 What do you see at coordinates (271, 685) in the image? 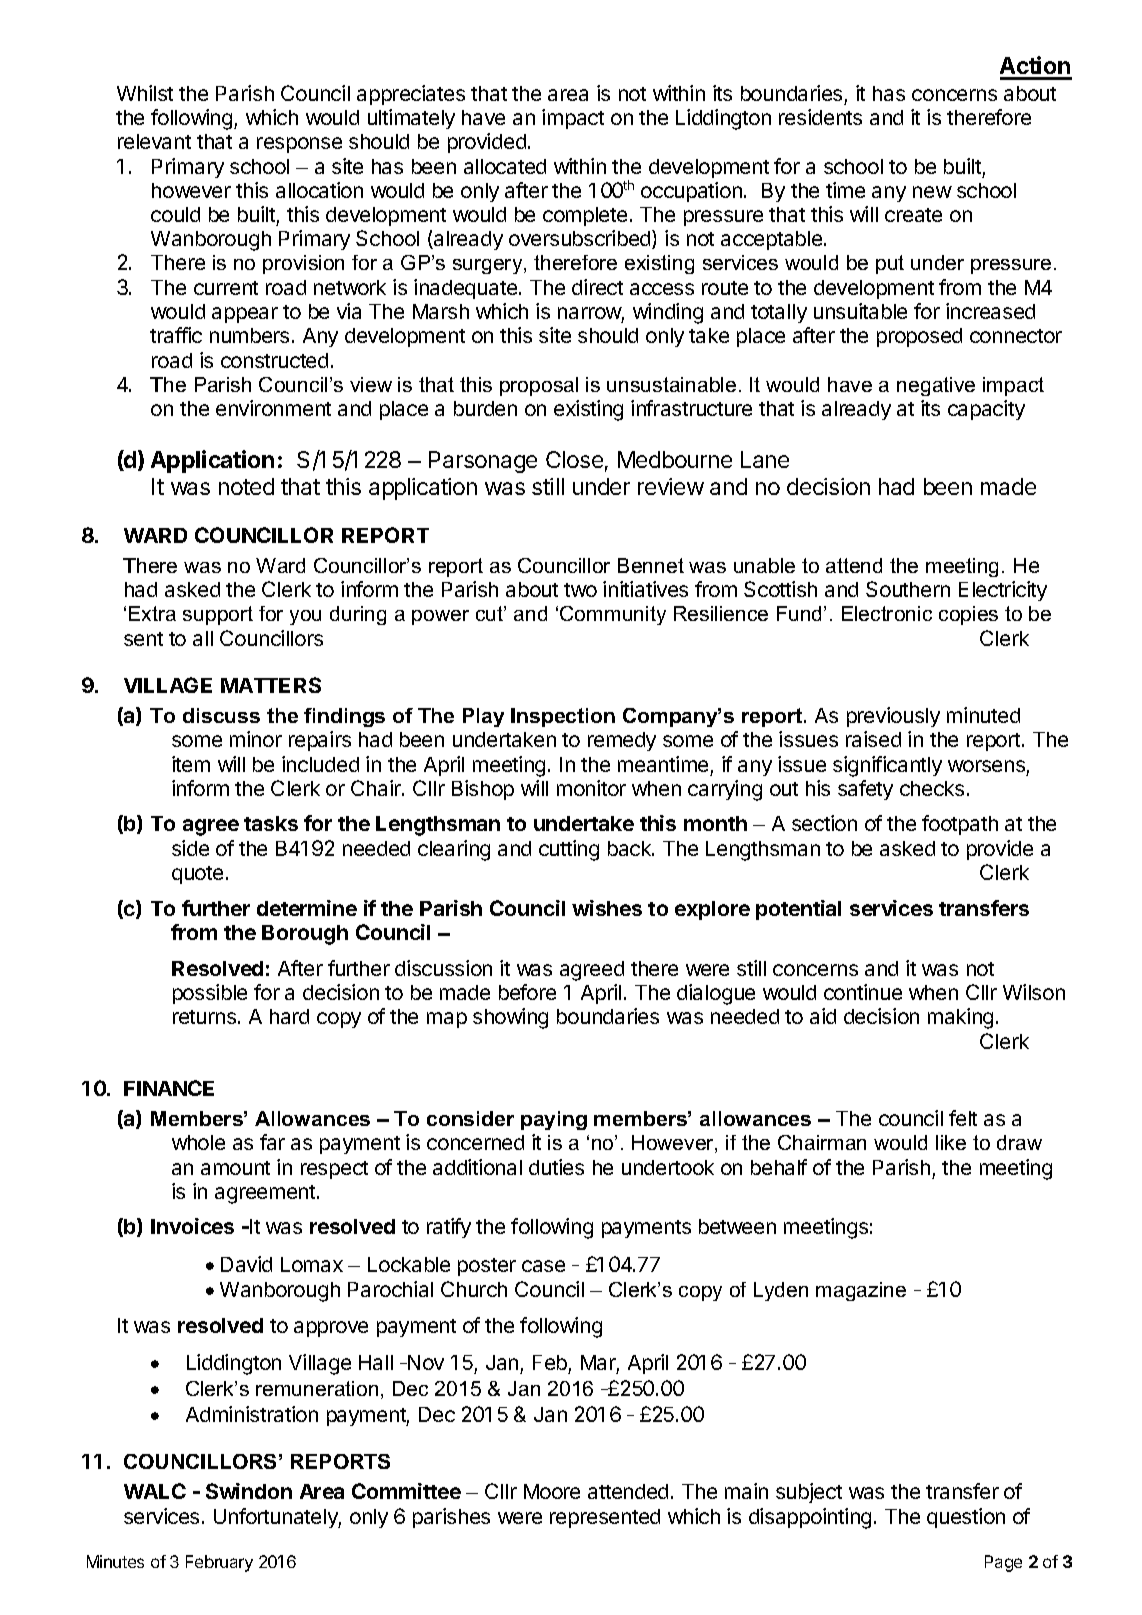
I see `MATTERS` at bounding box center [271, 685].
